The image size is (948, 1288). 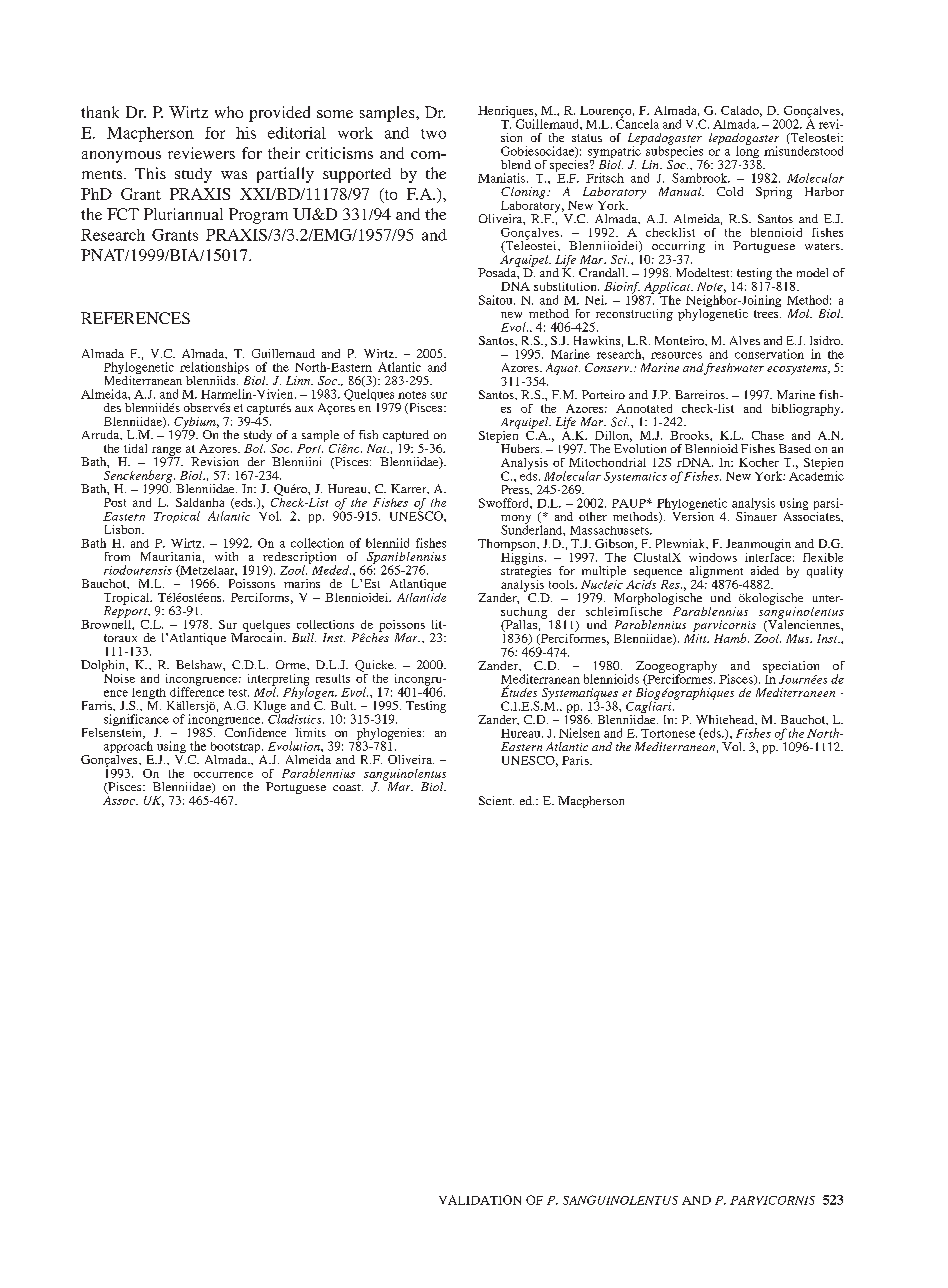 I want to click on relationships, so click(x=215, y=369).
